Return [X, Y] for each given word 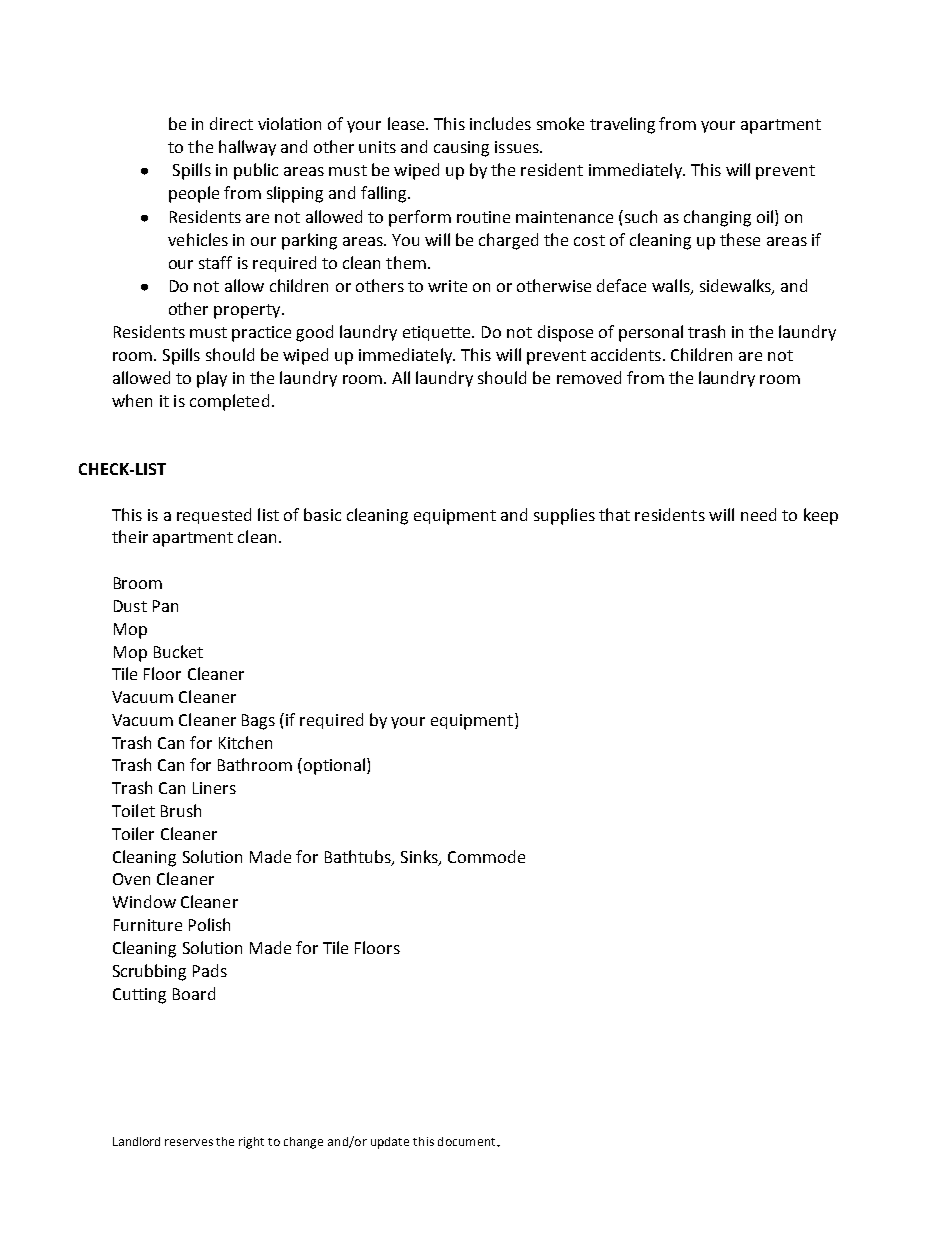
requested [214, 516]
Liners [214, 788]
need [758, 514]
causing [461, 149]
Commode [486, 856]
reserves [189, 1142]
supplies [564, 516]
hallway [247, 148]
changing [717, 218]
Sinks [420, 857]
